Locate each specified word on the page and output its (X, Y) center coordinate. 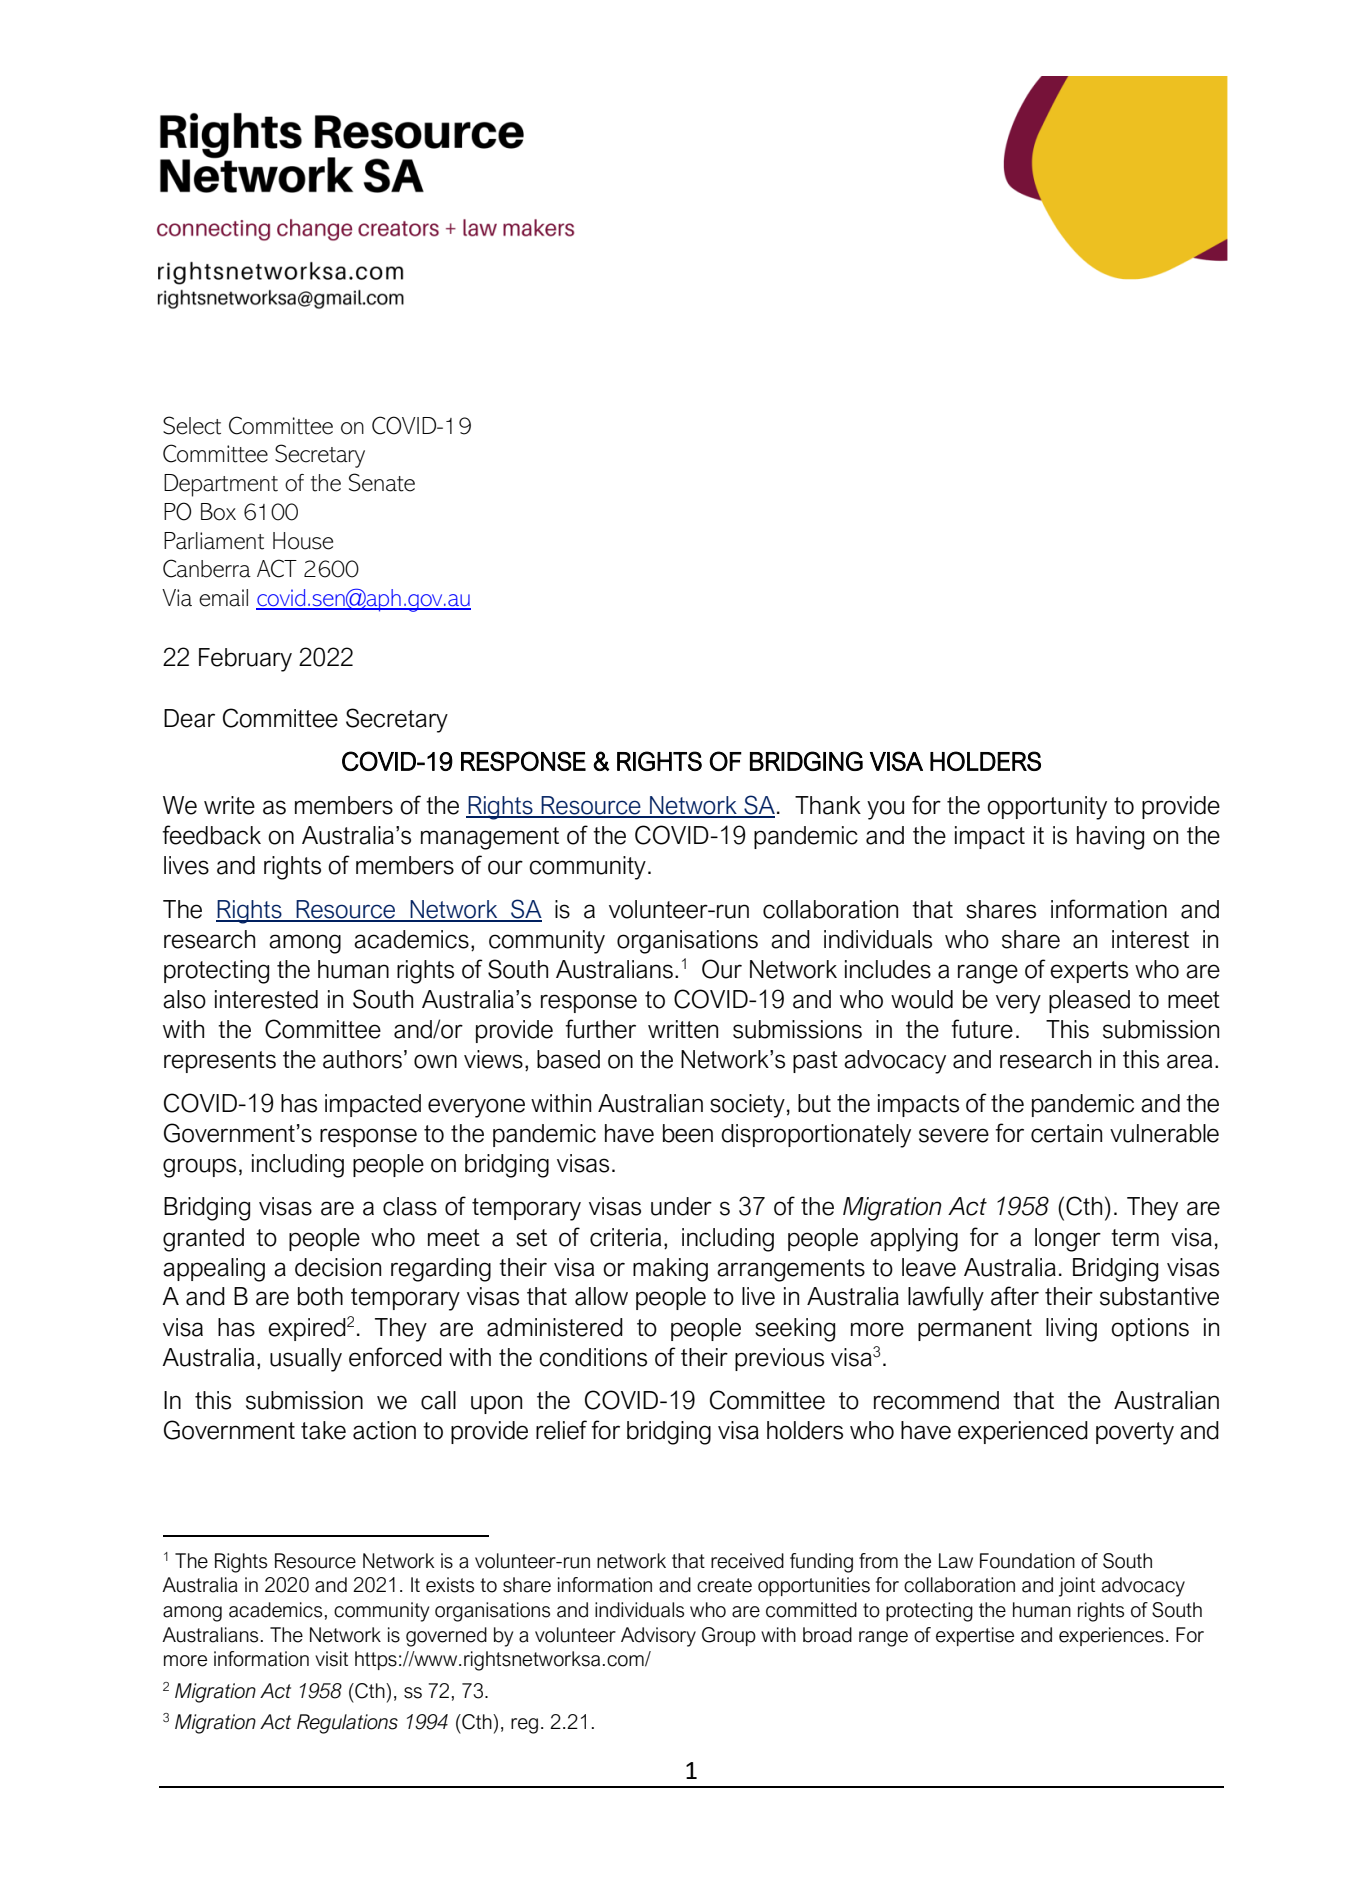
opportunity (1047, 808)
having (1110, 838)
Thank (828, 805)
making (670, 1270)
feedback (211, 835)
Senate (382, 482)
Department (221, 485)
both (320, 1296)
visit (331, 1659)
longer (1068, 1240)
